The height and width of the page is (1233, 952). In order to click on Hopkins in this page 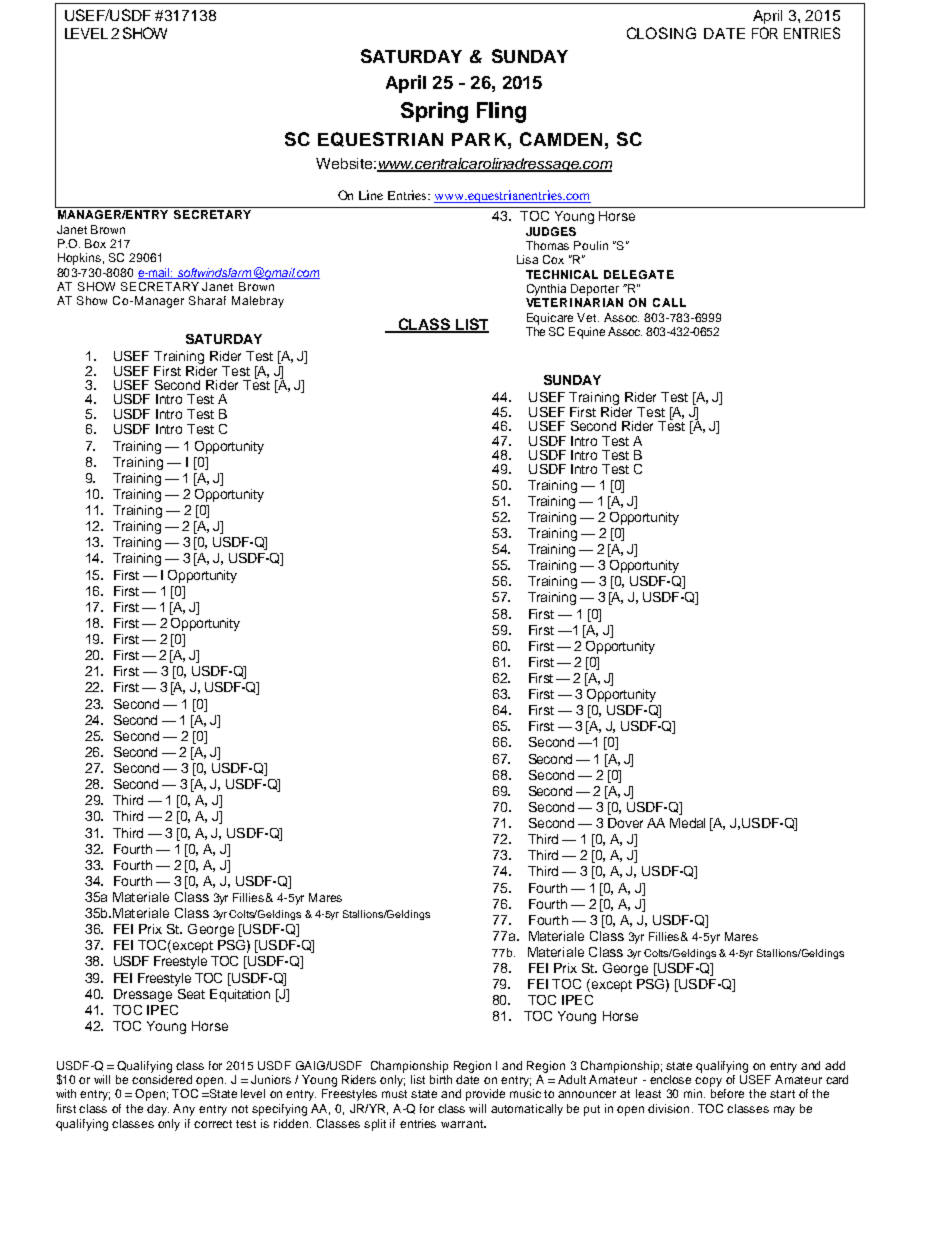, I will do `click(79, 259)`.
